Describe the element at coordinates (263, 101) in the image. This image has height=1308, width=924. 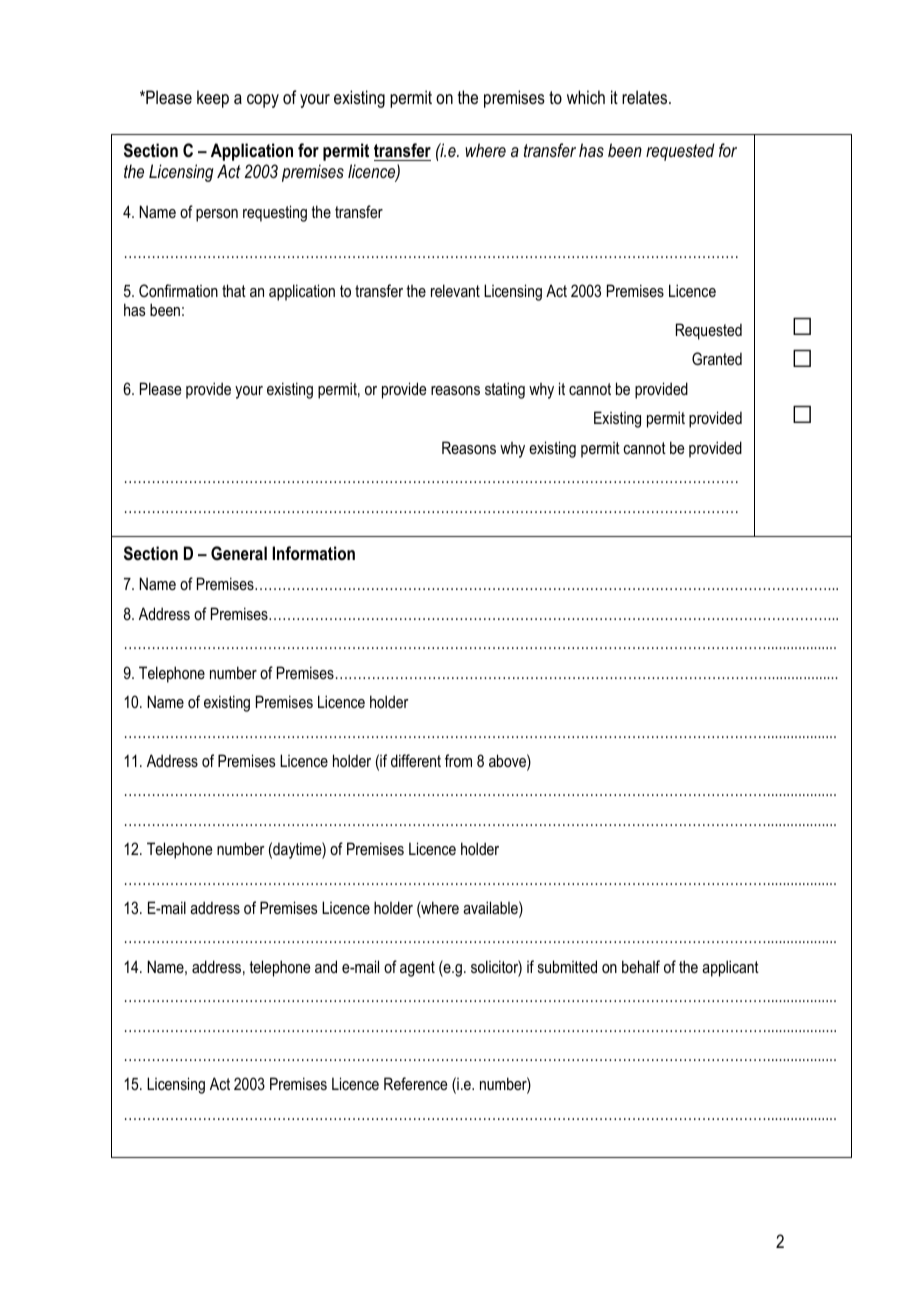
I see `copy` at that location.
